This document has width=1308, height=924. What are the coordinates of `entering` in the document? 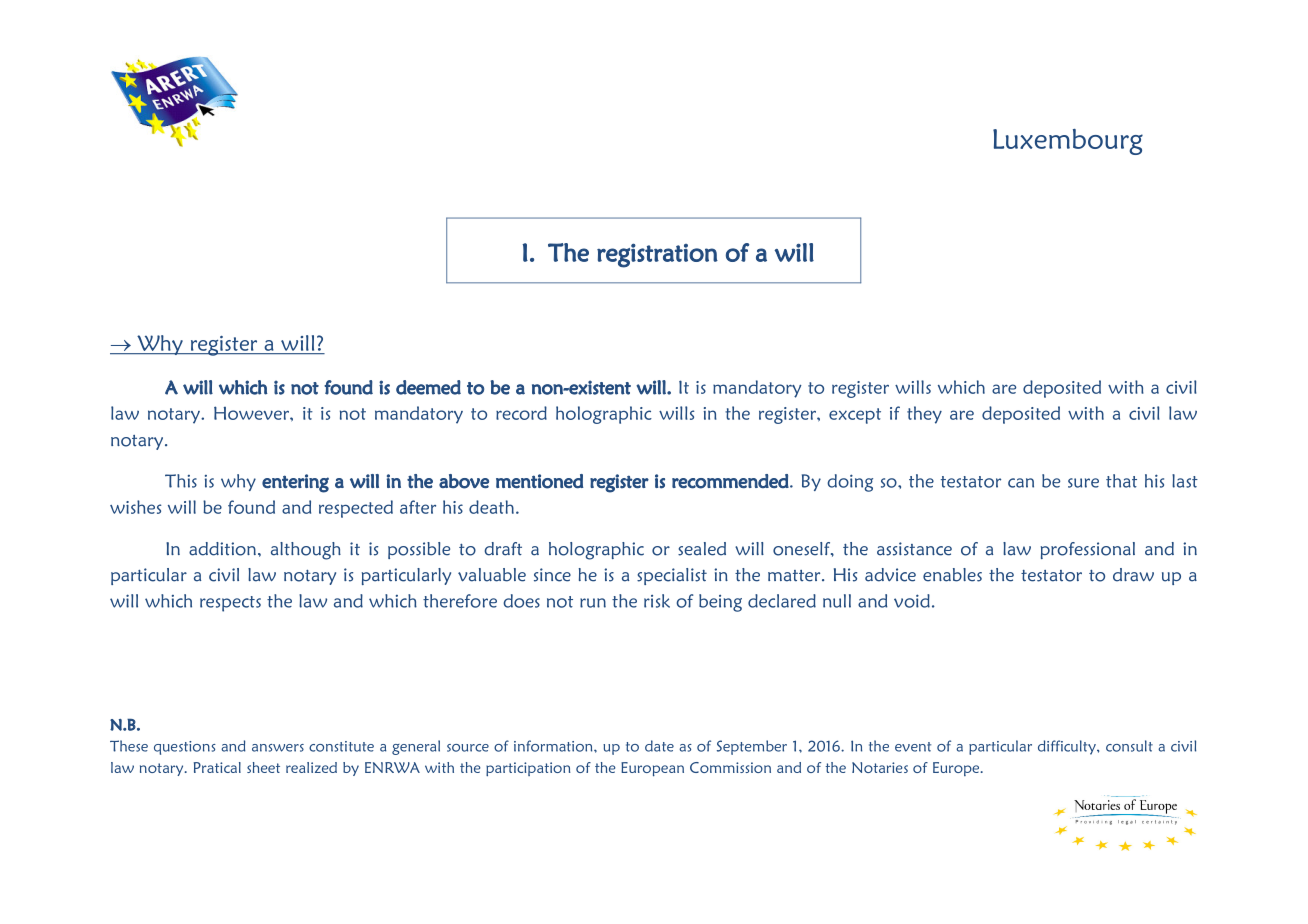 It's located at (295, 483).
